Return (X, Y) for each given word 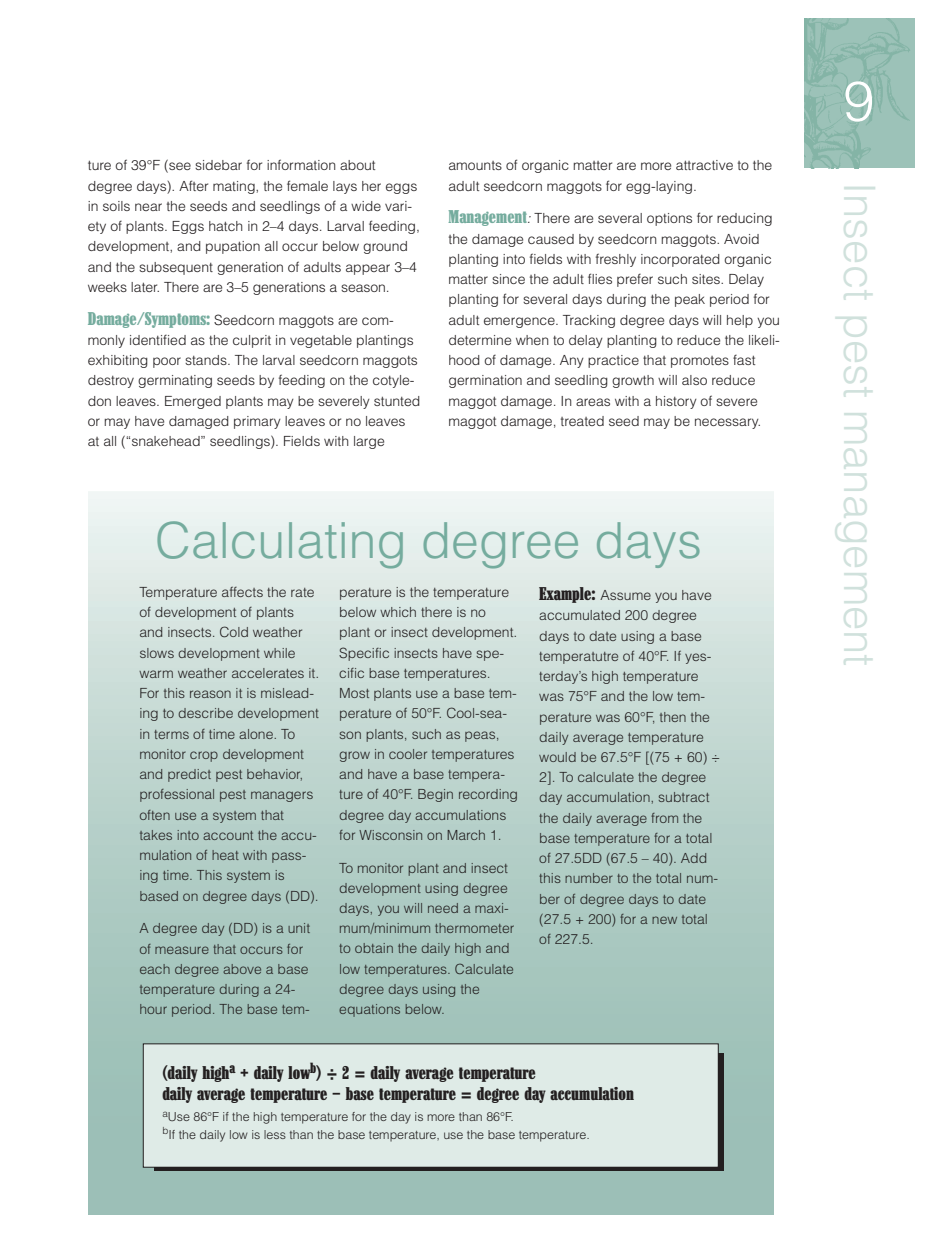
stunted (397, 401)
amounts (475, 165)
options (669, 219)
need (443, 908)
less (275, 1134)
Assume (625, 595)
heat (225, 855)
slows (157, 653)
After (193, 185)
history (676, 402)
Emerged (193, 402)
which (398, 612)
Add (693, 858)
